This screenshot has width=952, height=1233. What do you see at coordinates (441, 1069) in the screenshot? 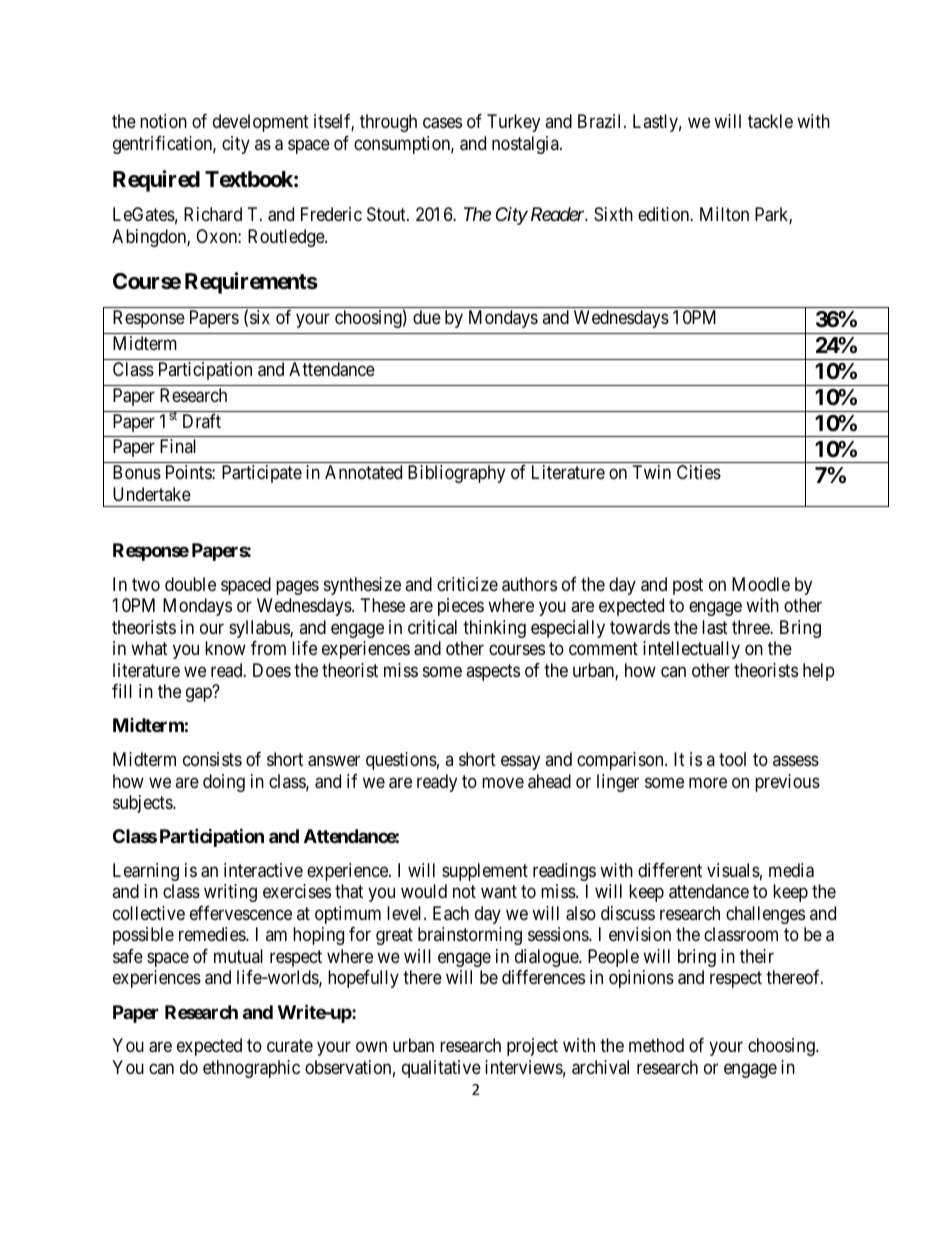
I see `qualitative` at bounding box center [441, 1069].
